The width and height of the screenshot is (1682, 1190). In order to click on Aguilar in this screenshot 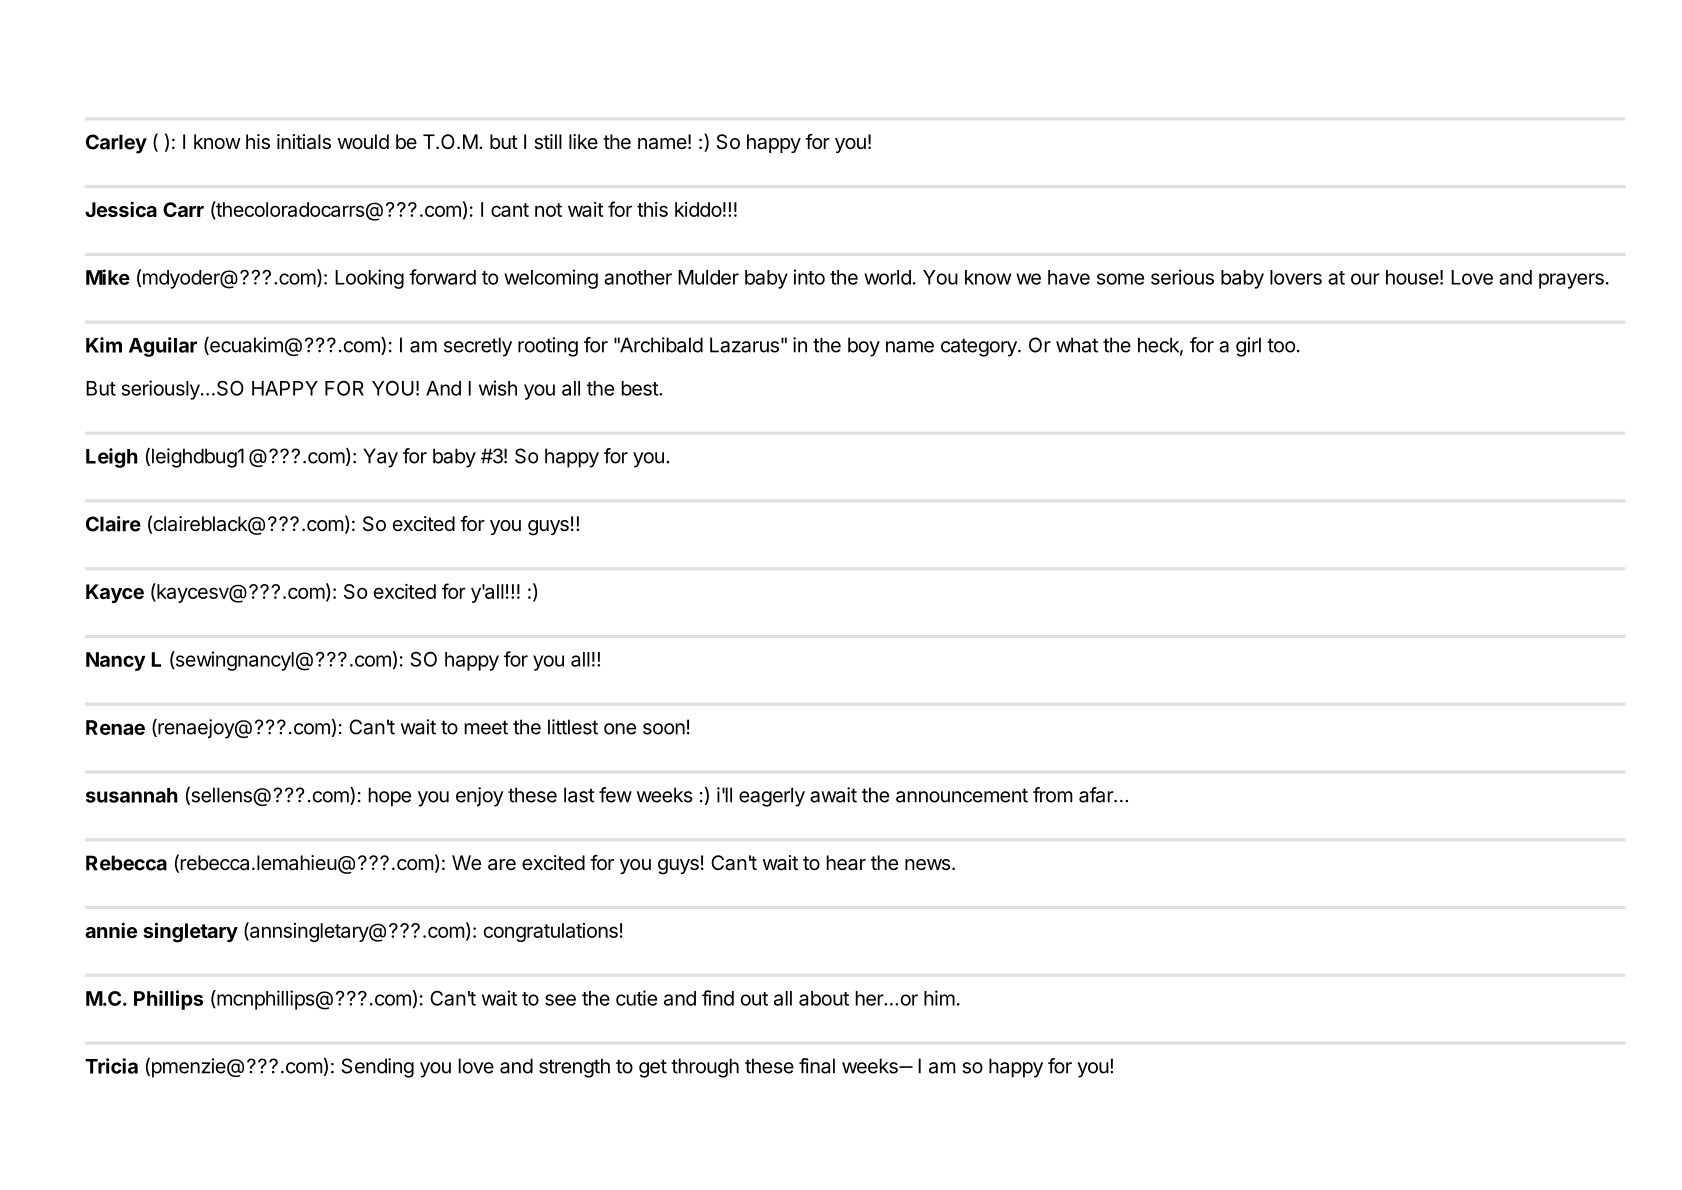, I will do `click(163, 347)`.
